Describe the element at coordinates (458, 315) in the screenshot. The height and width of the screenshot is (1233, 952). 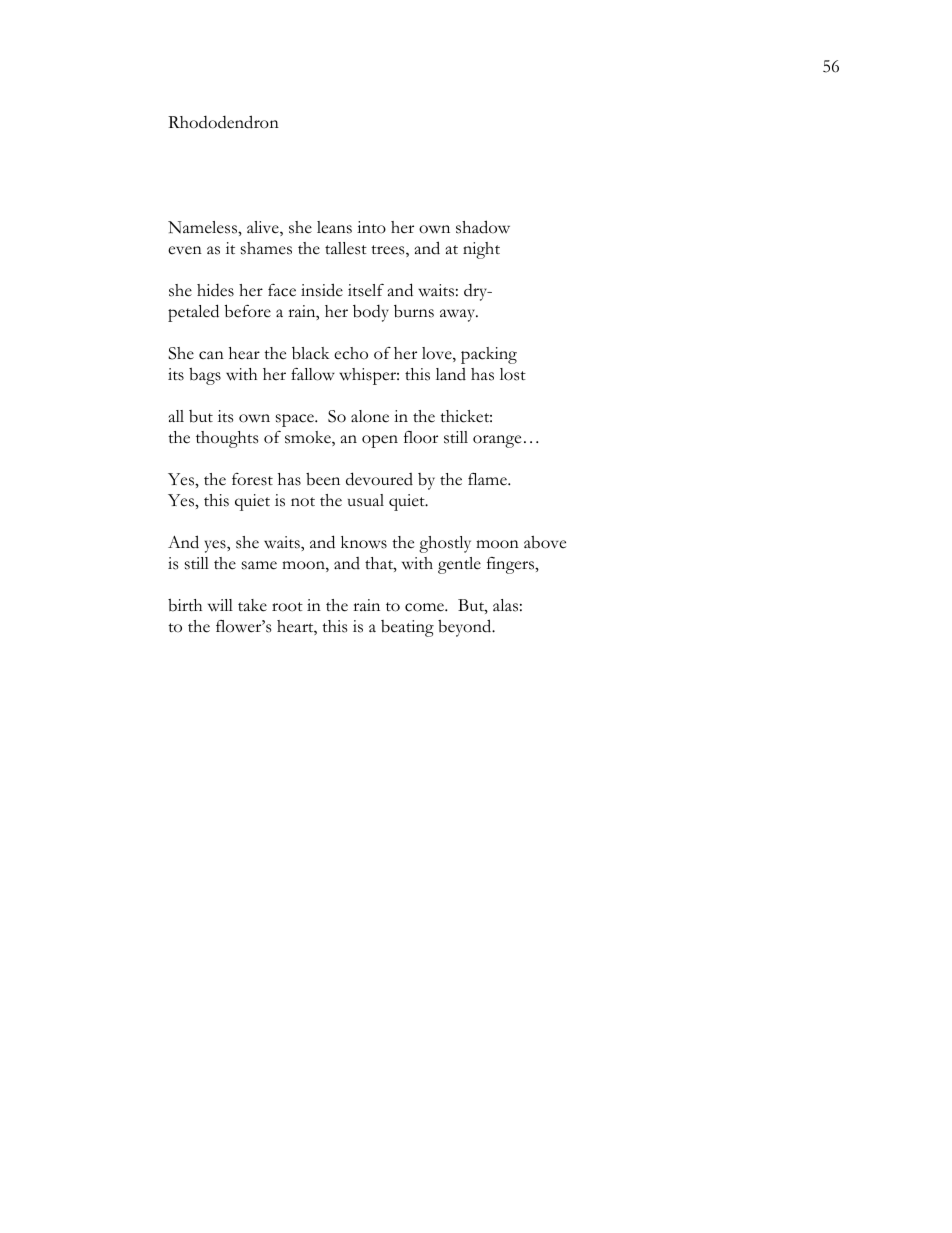
I see `away` at that location.
